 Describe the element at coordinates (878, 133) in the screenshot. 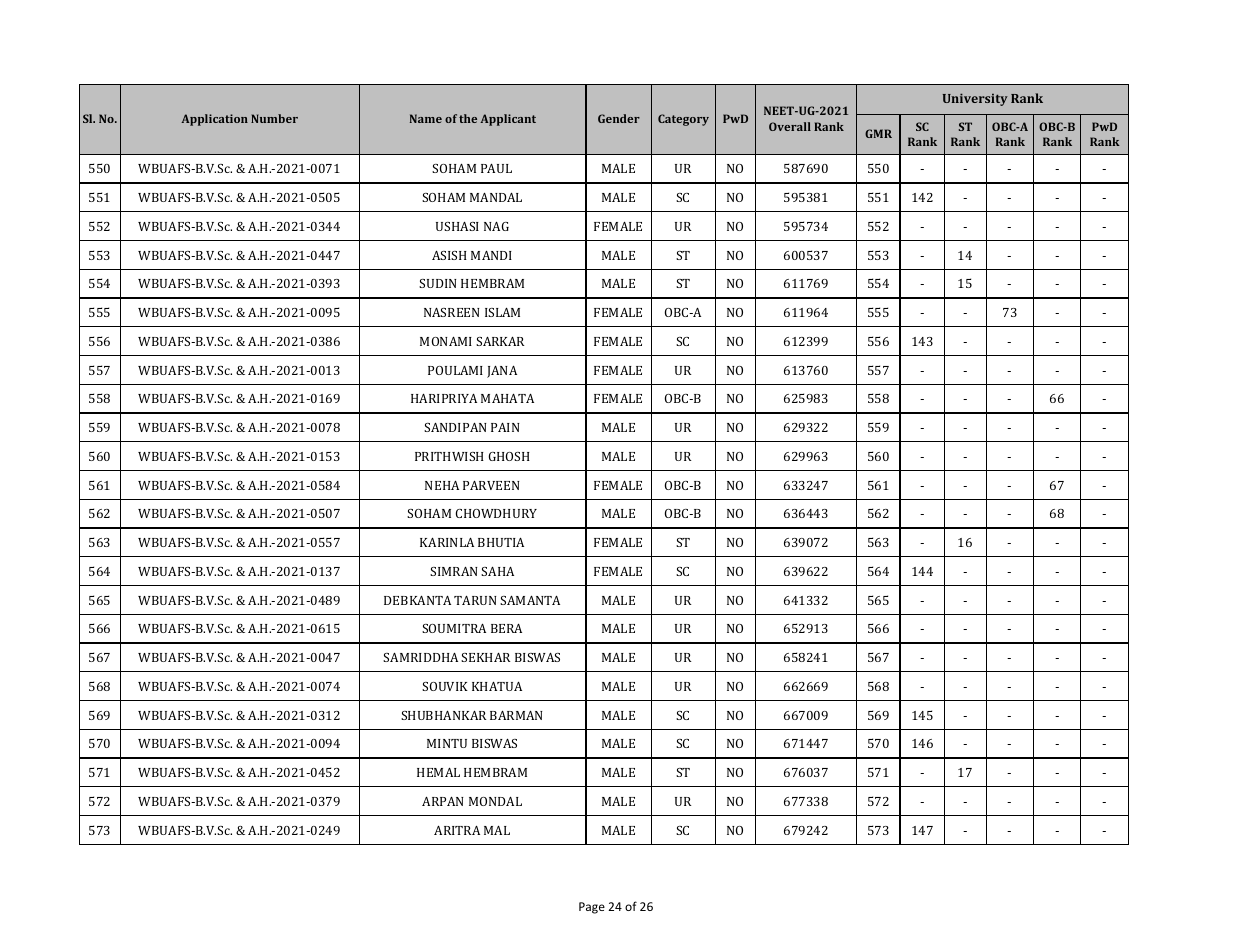

I see `GMR` at that location.
